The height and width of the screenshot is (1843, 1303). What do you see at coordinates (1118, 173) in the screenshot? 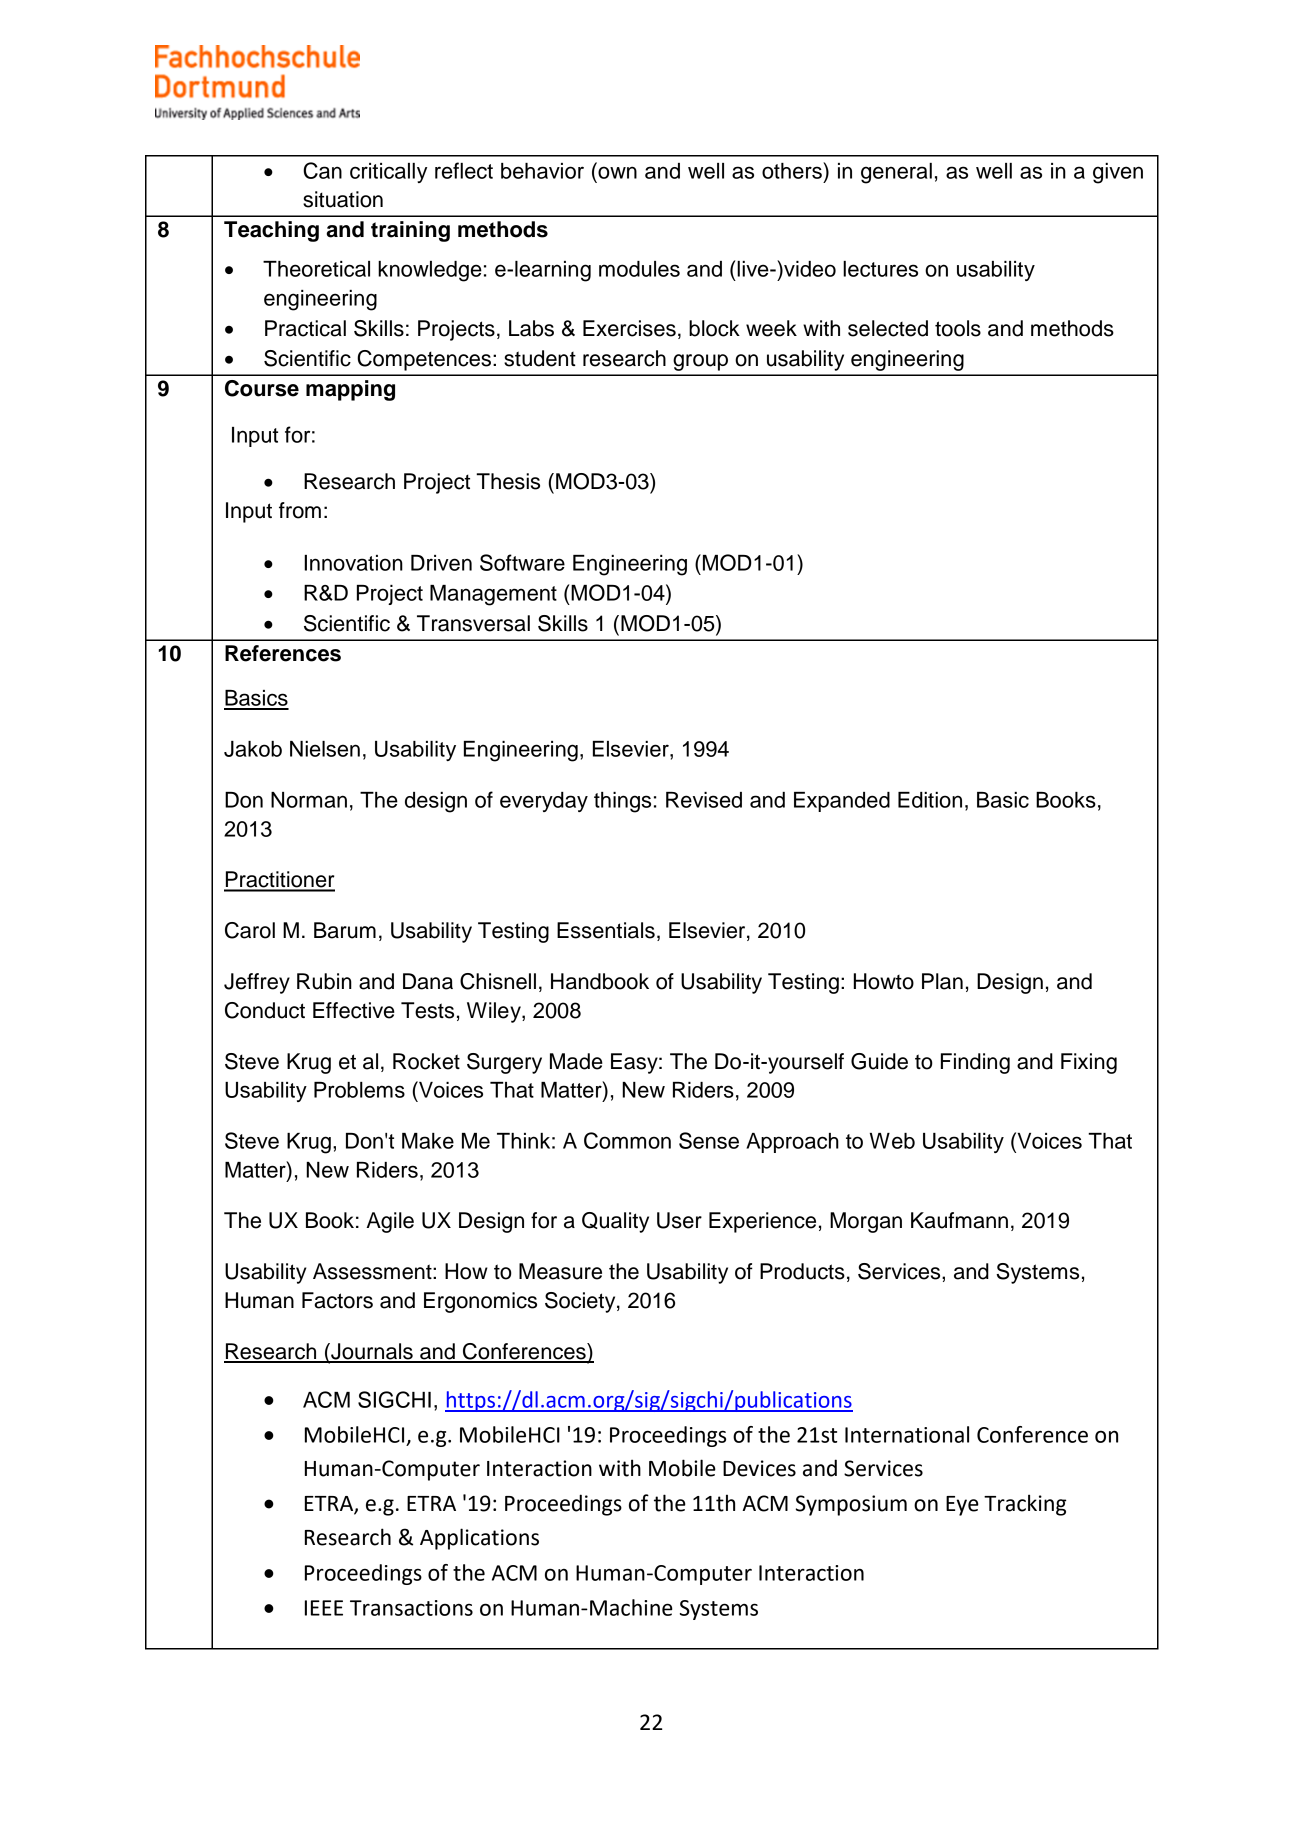
I see `given` at bounding box center [1118, 173].
